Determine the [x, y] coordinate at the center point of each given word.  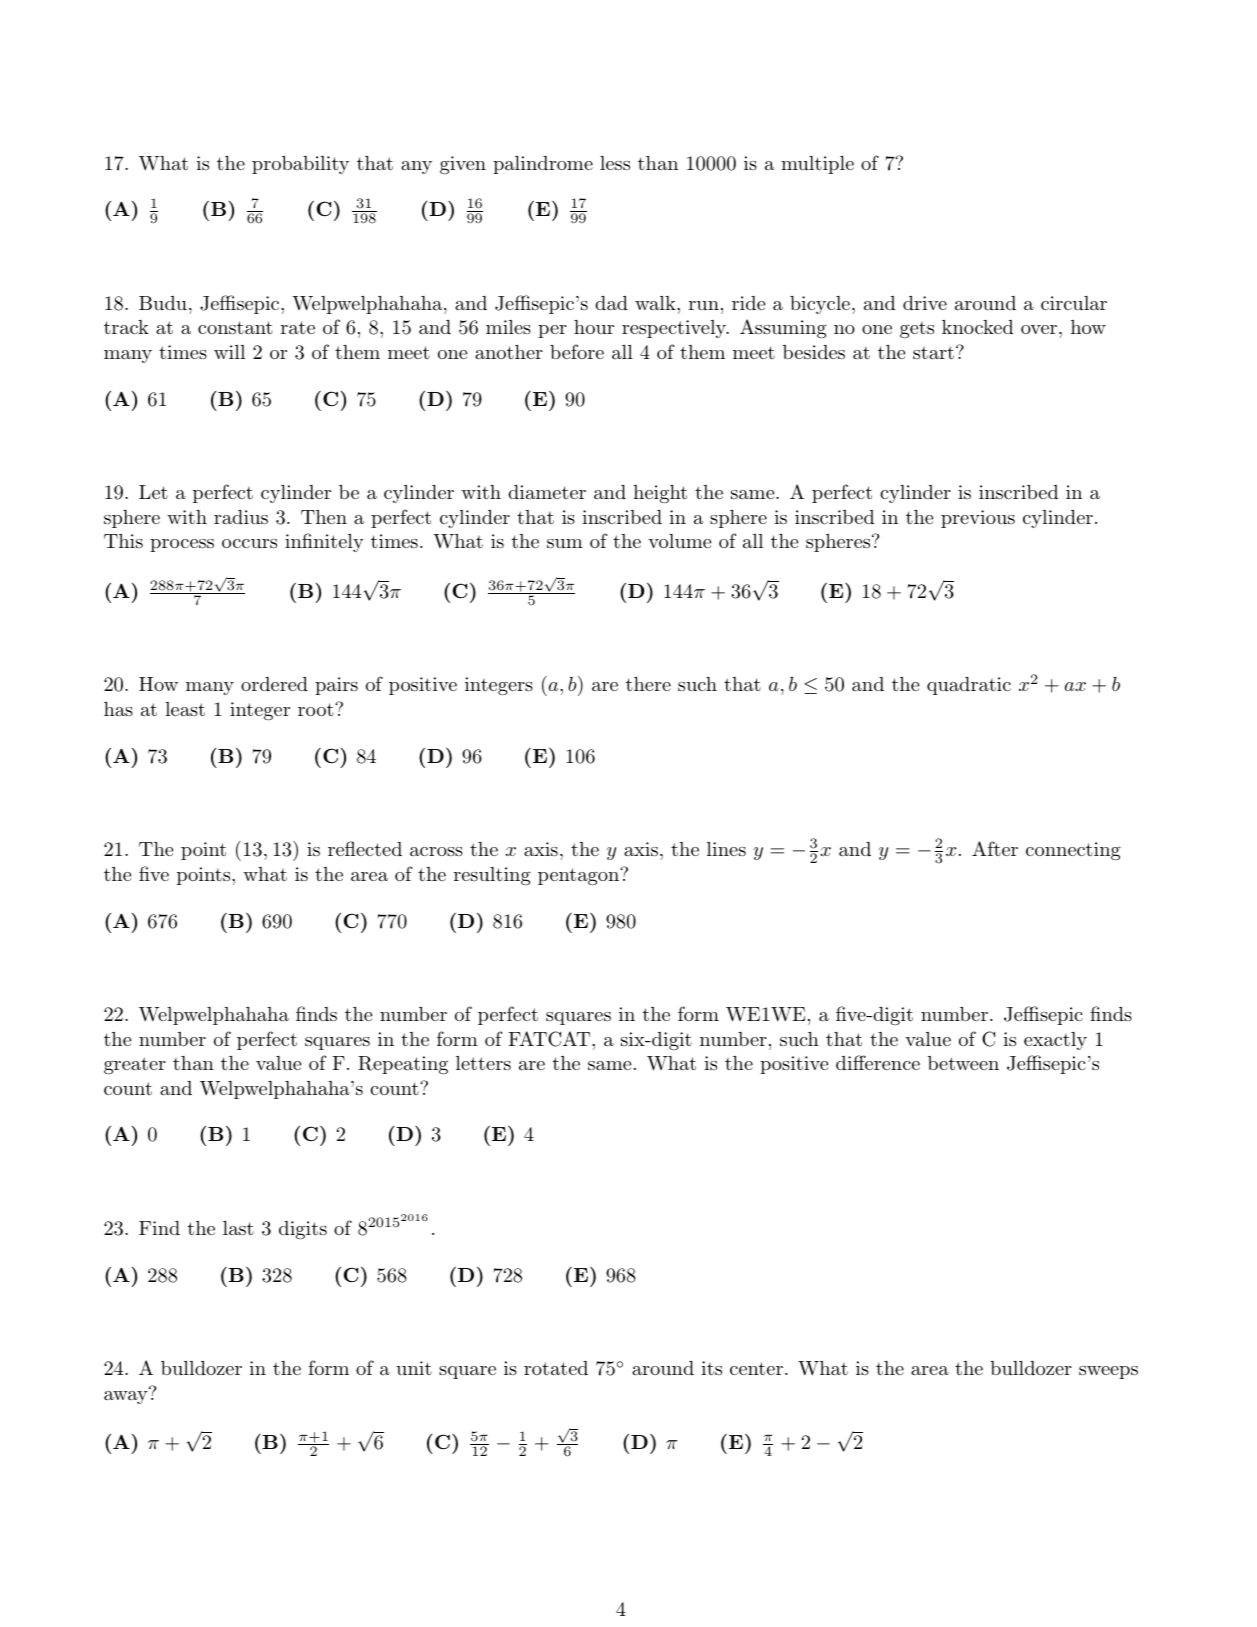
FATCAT [550, 1039]
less [615, 163]
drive [925, 303]
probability [300, 165]
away [126, 1397]
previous [978, 519]
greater [135, 1065]
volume [679, 541]
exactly [1055, 1041]
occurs [249, 543]
